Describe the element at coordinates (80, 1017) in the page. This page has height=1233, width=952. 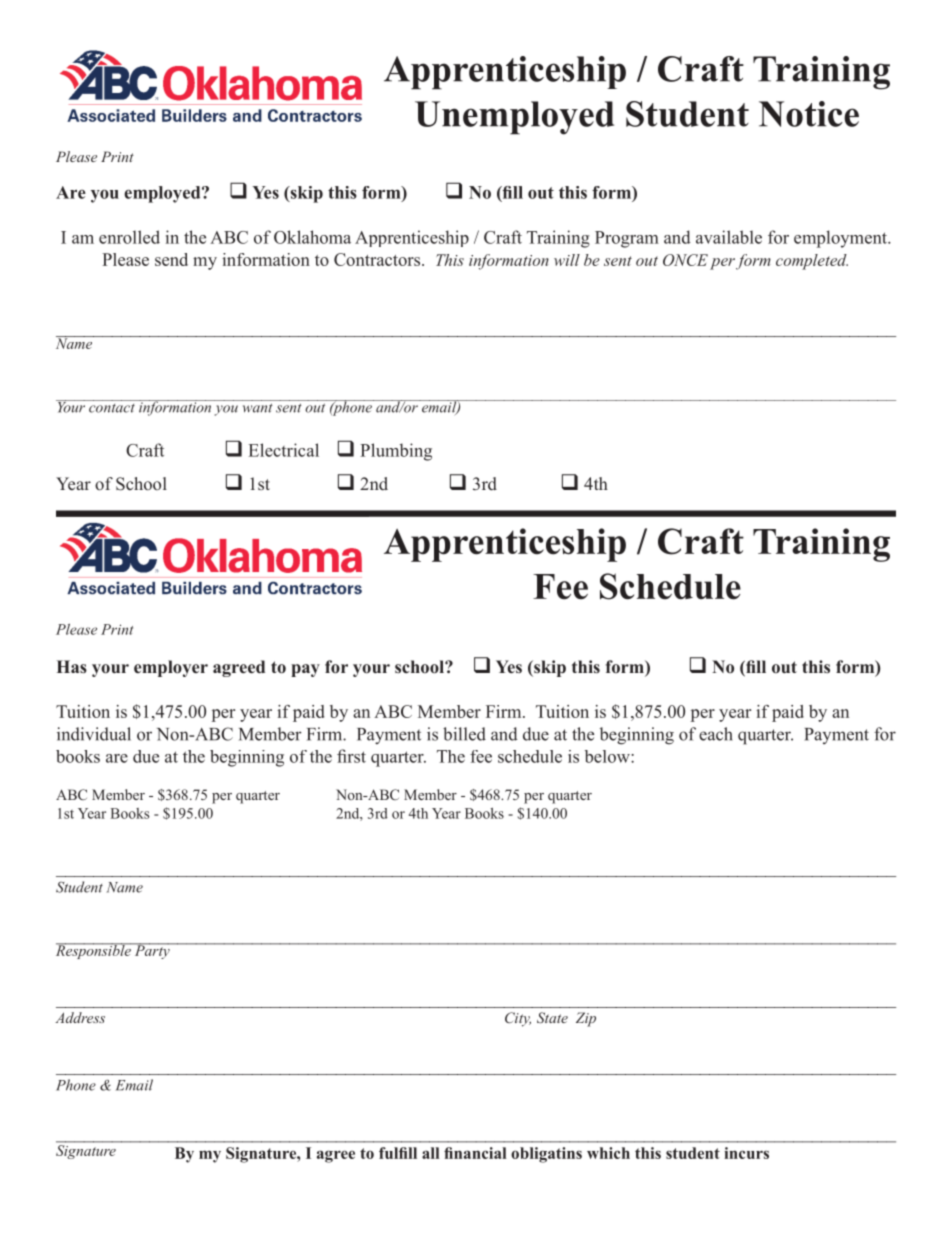
I see `Address` at that location.
